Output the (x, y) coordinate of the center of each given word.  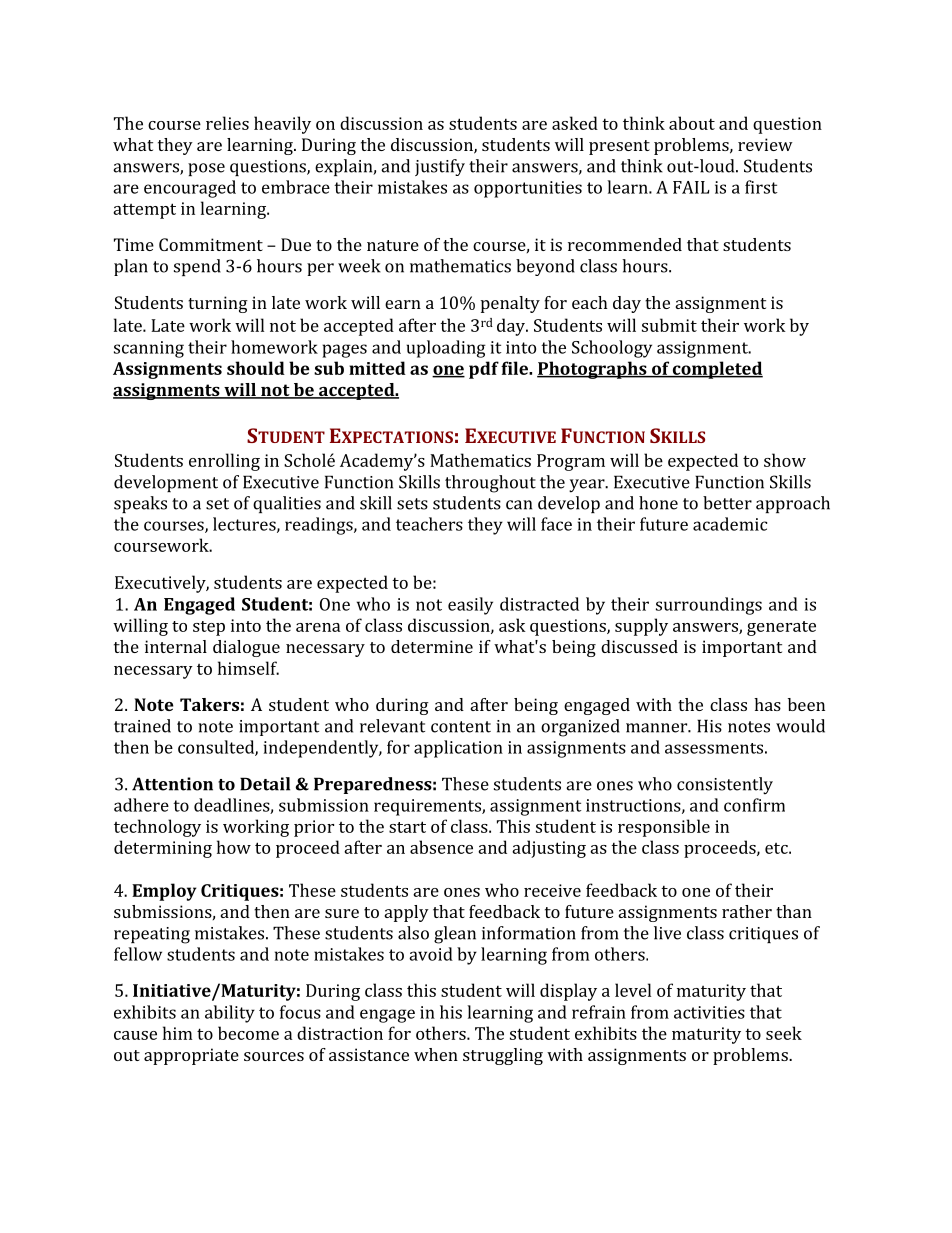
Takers (209, 704)
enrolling (224, 462)
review (765, 144)
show (785, 460)
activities (709, 1012)
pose (206, 169)
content (461, 727)
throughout (490, 484)
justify (440, 167)
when (436, 1054)
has (767, 704)
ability (230, 1014)
